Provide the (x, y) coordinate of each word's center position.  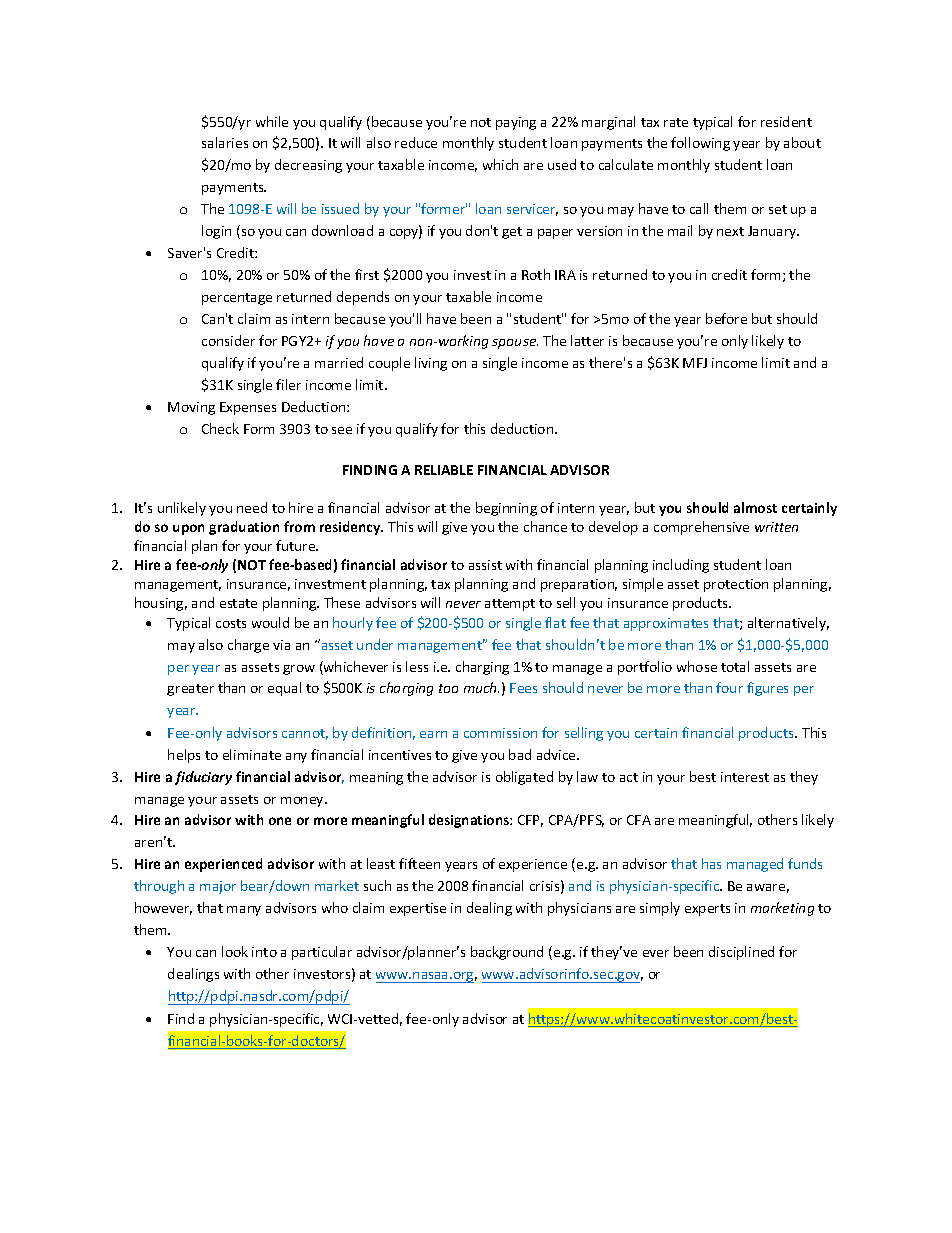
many (244, 911)
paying (516, 123)
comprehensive (701, 528)
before (726, 318)
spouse (515, 344)
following (700, 144)
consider (228, 340)
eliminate (252, 754)
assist (485, 565)
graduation (244, 528)
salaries (225, 142)
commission (500, 733)
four (729, 687)
